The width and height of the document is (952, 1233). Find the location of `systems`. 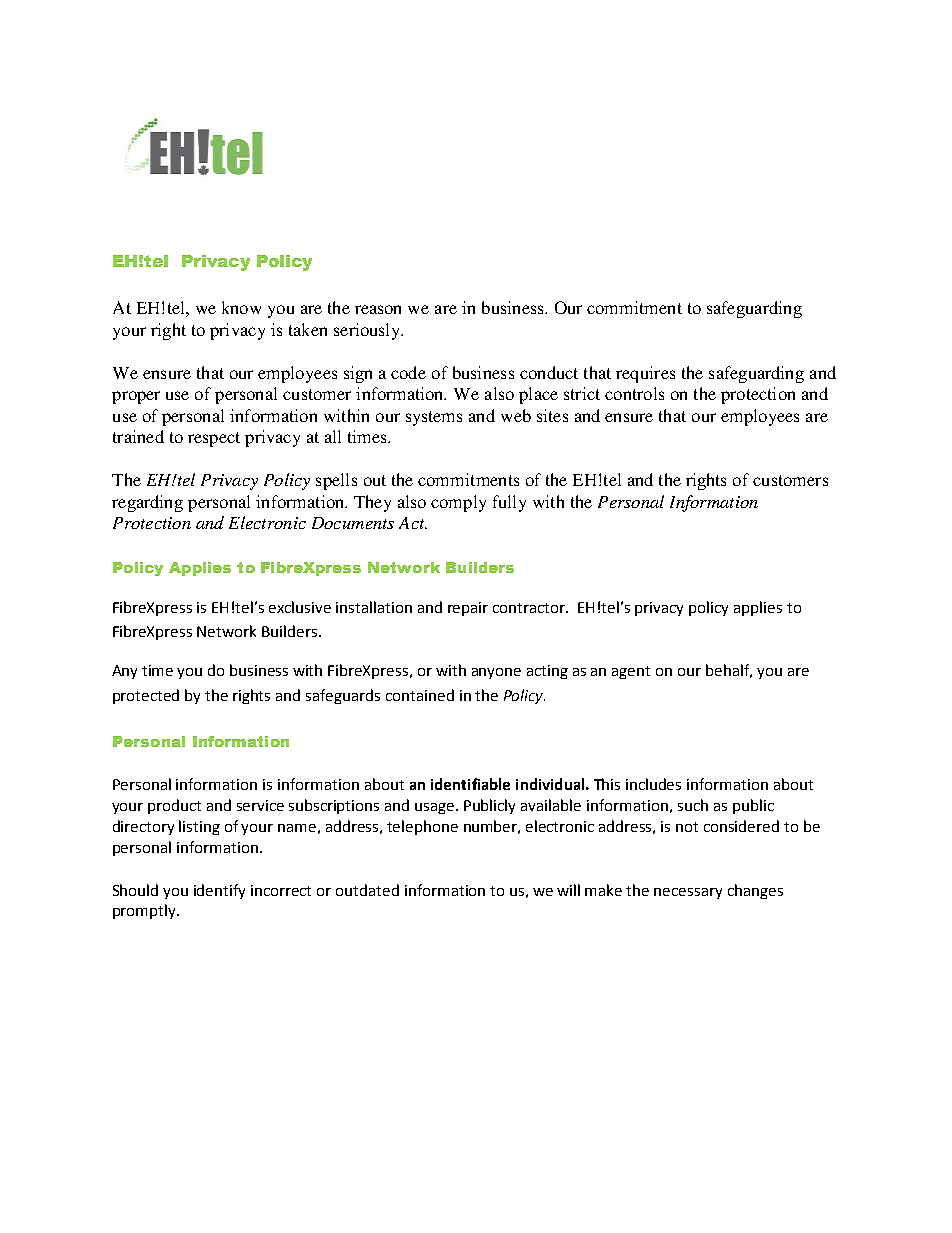

systems is located at coordinates (434, 418).
